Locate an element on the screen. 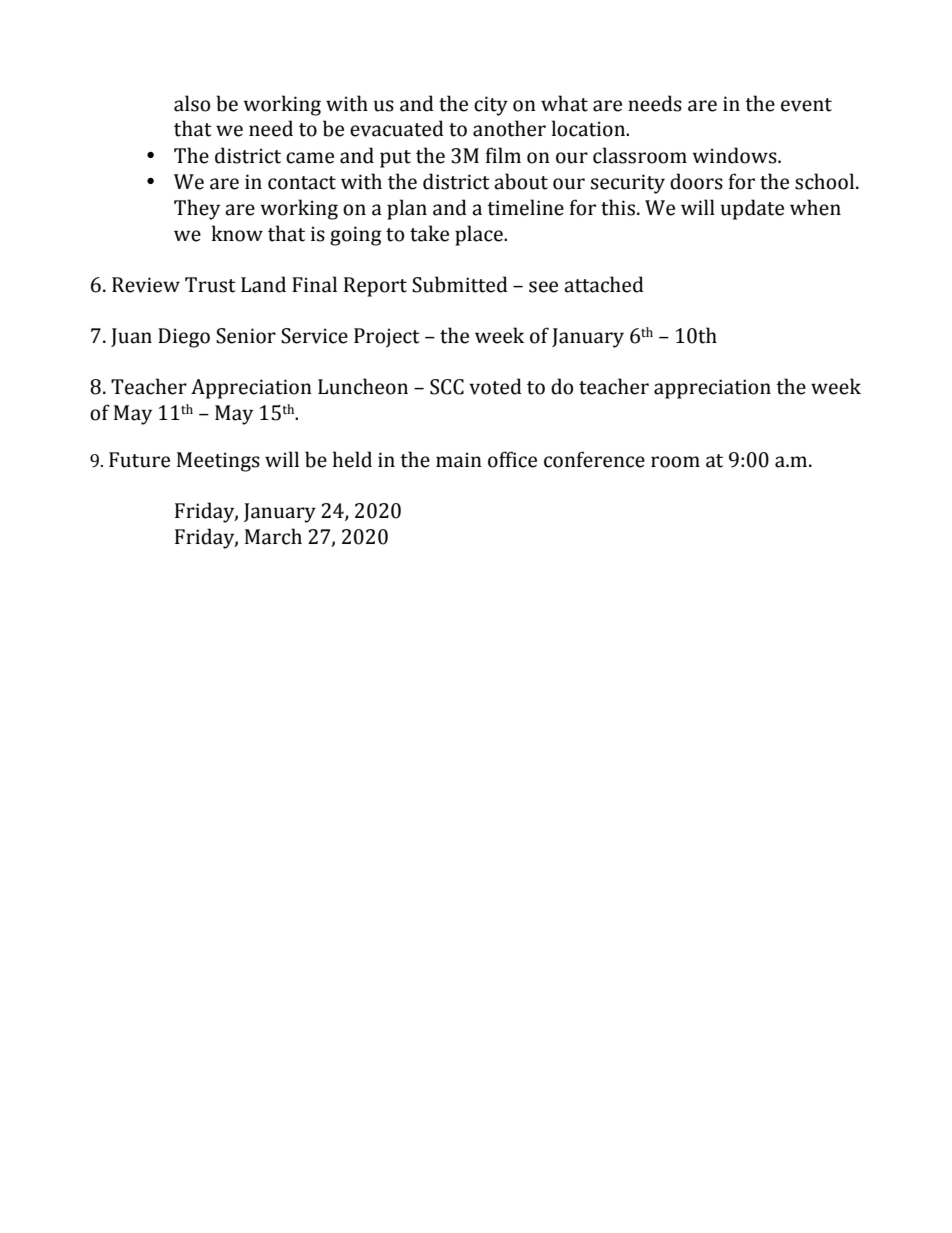 The image size is (952, 1233). city is located at coordinates (491, 106).
